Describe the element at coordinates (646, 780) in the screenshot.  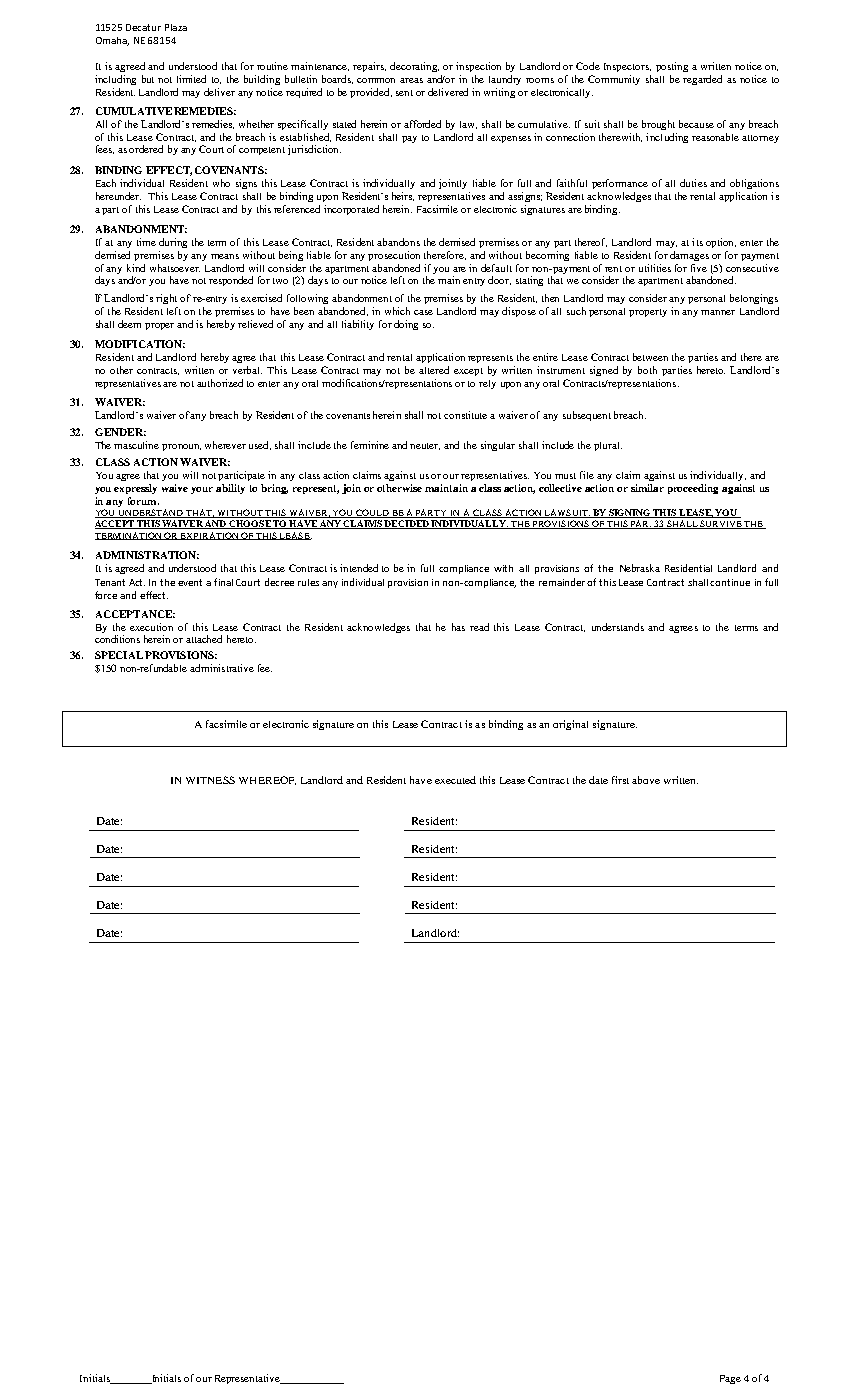
I see `above` at that location.
